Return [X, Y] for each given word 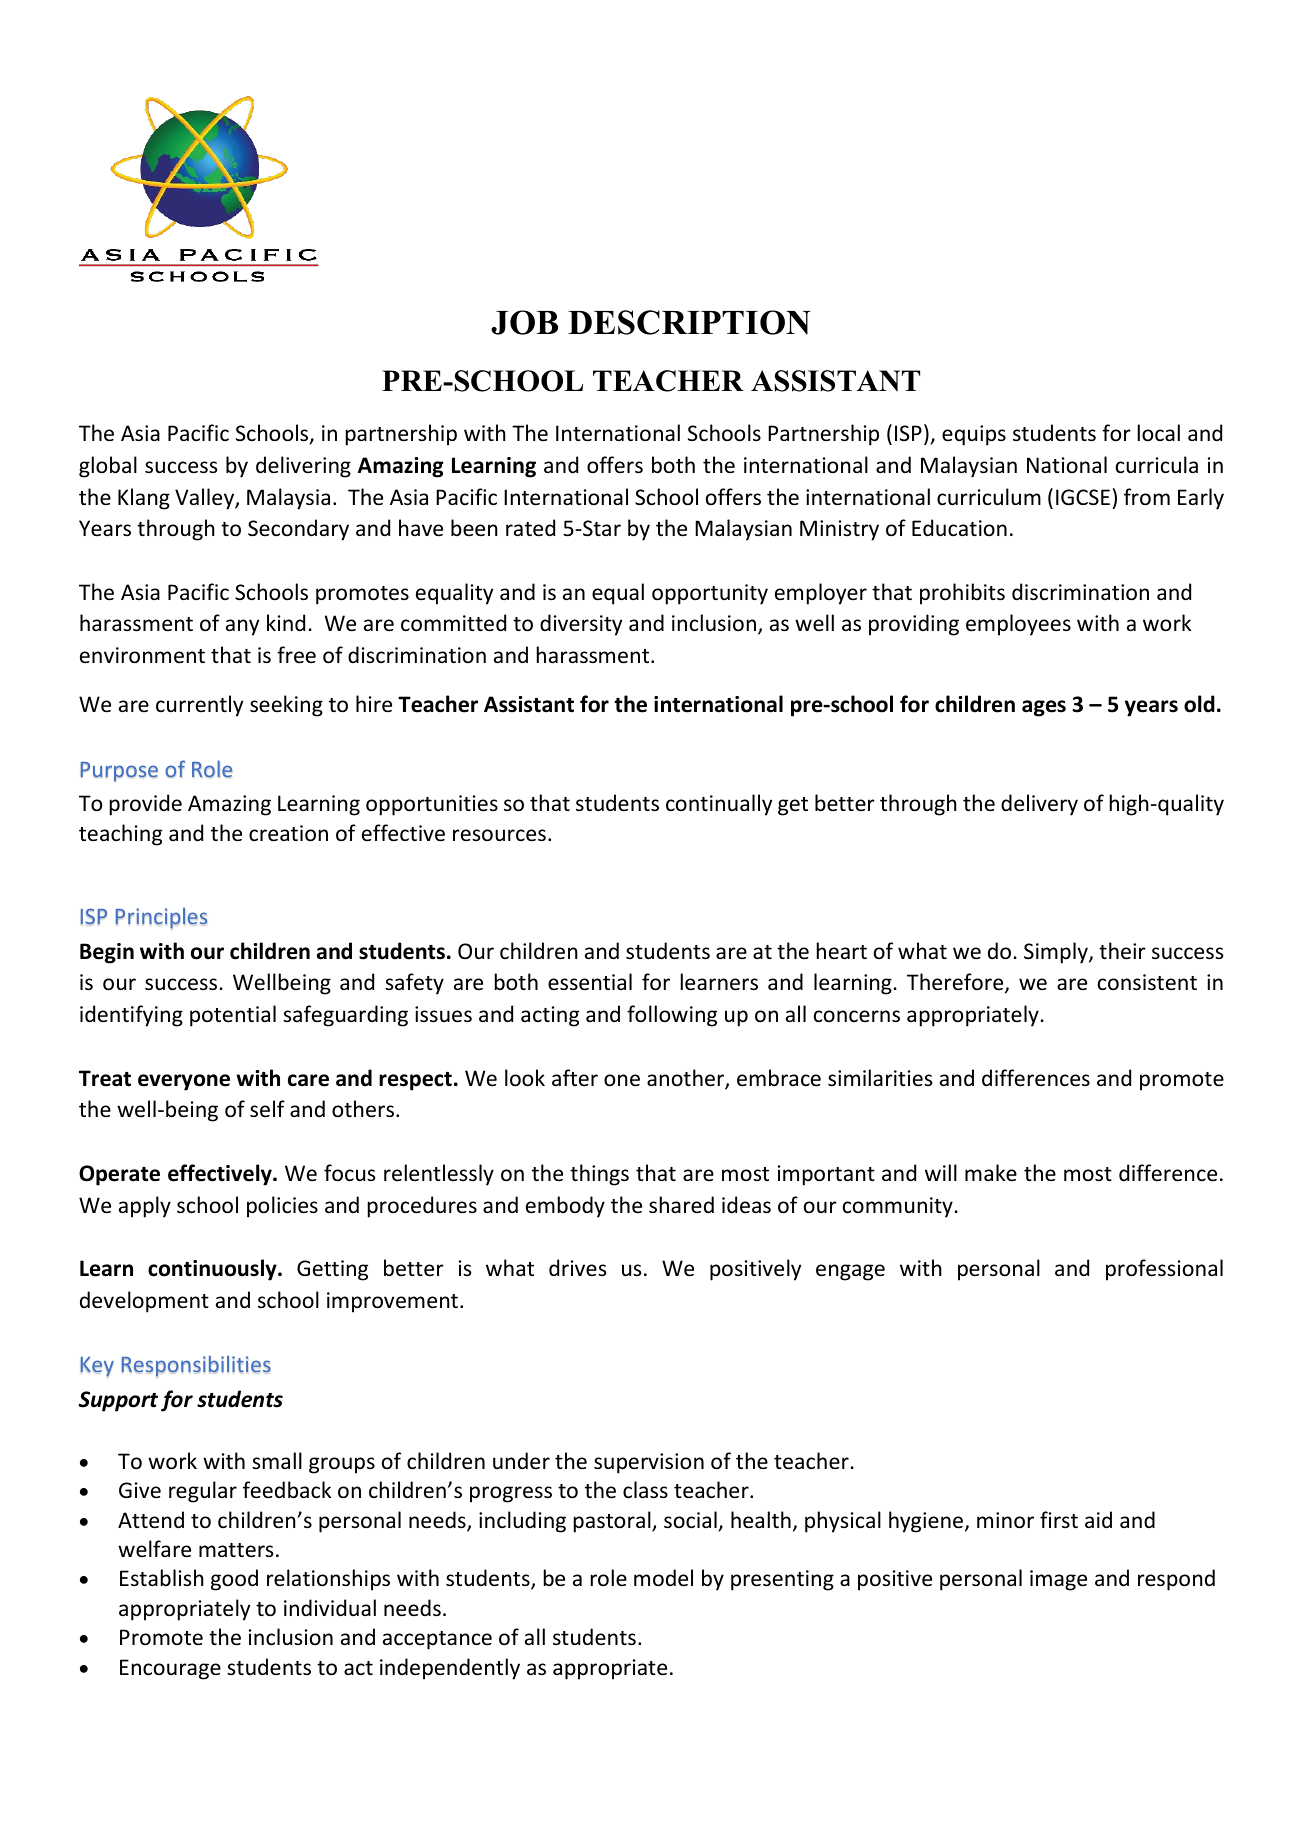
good [234, 1580]
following [672, 1016]
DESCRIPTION [689, 322]
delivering [303, 467]
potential [233, 1016]
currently [199, 706]
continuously [213, 1270]
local [1159, 433]
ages [1044, 708]
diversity [581, 625]
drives [577, 1267]
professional [1164, 1270]
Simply [1057, 953]
